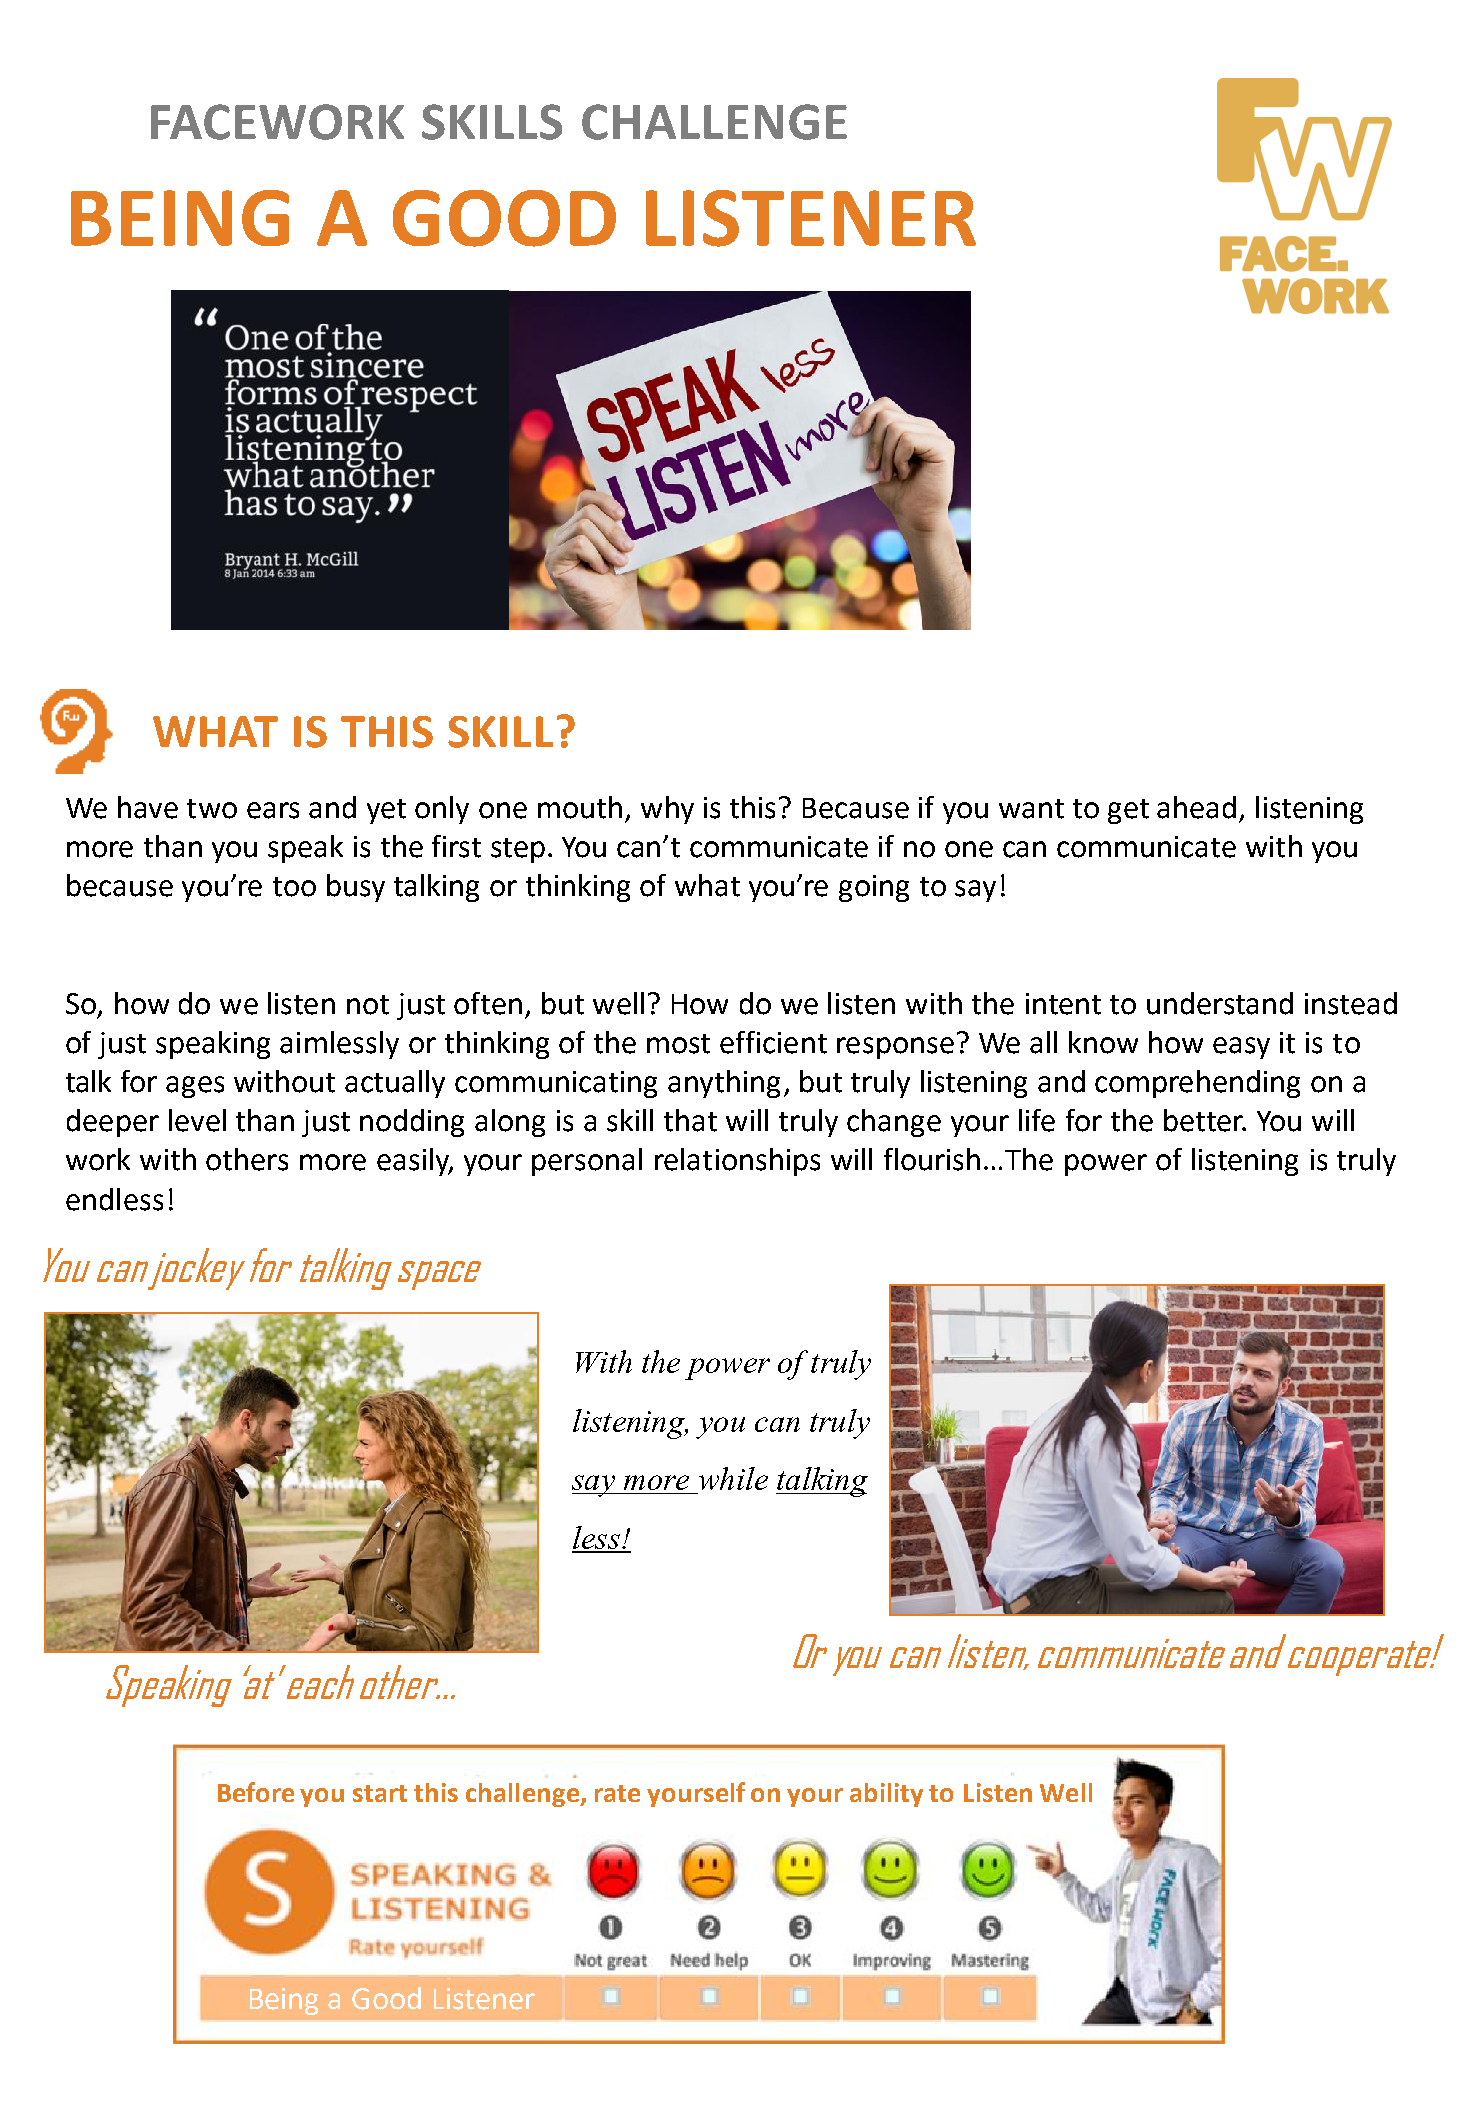  What do you see at coordinates (197, 1120) in the screenshot?
I see `level` at bounding box center [197, 1120].
